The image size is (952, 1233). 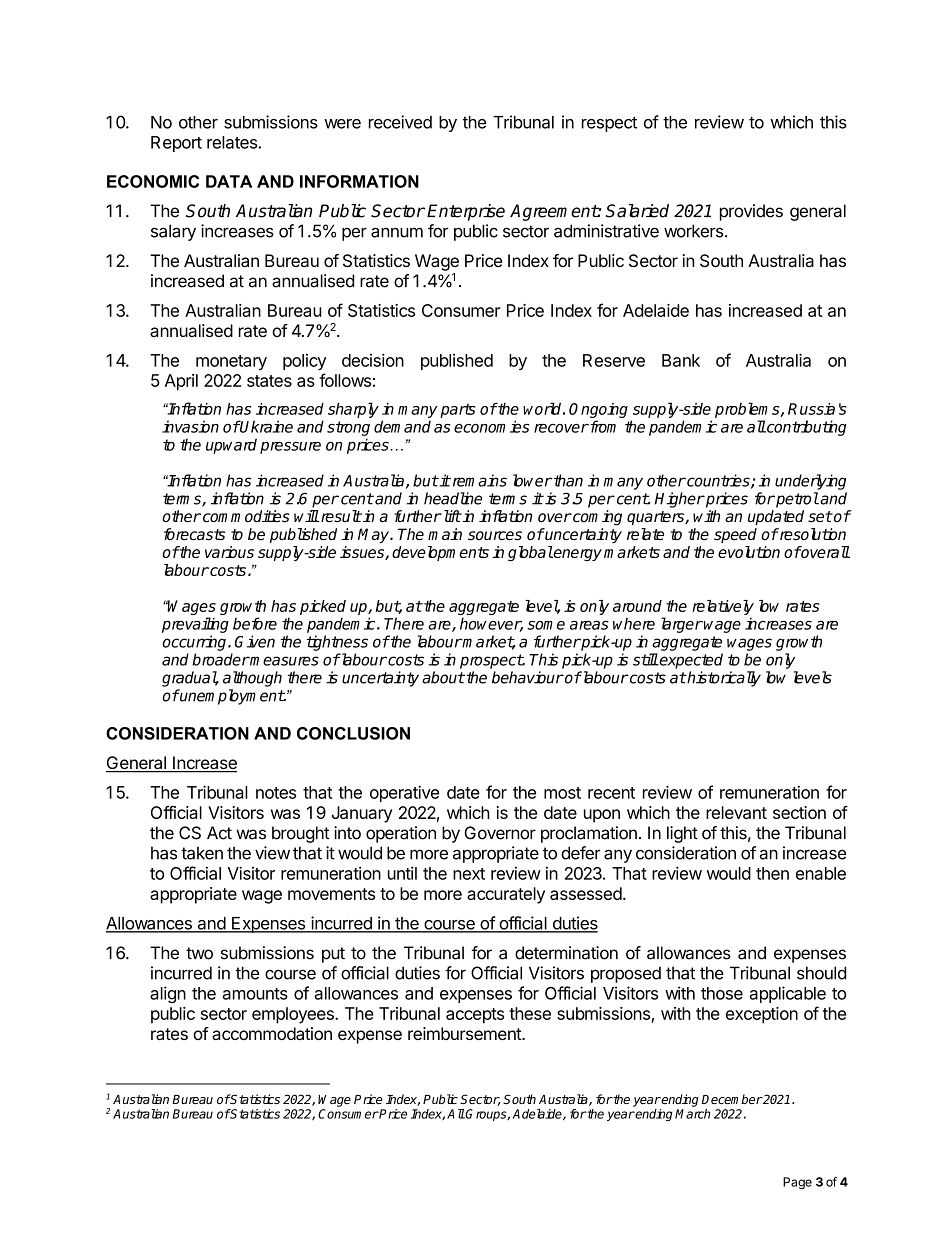 I want to click on next, so click(x=469, y=874).
